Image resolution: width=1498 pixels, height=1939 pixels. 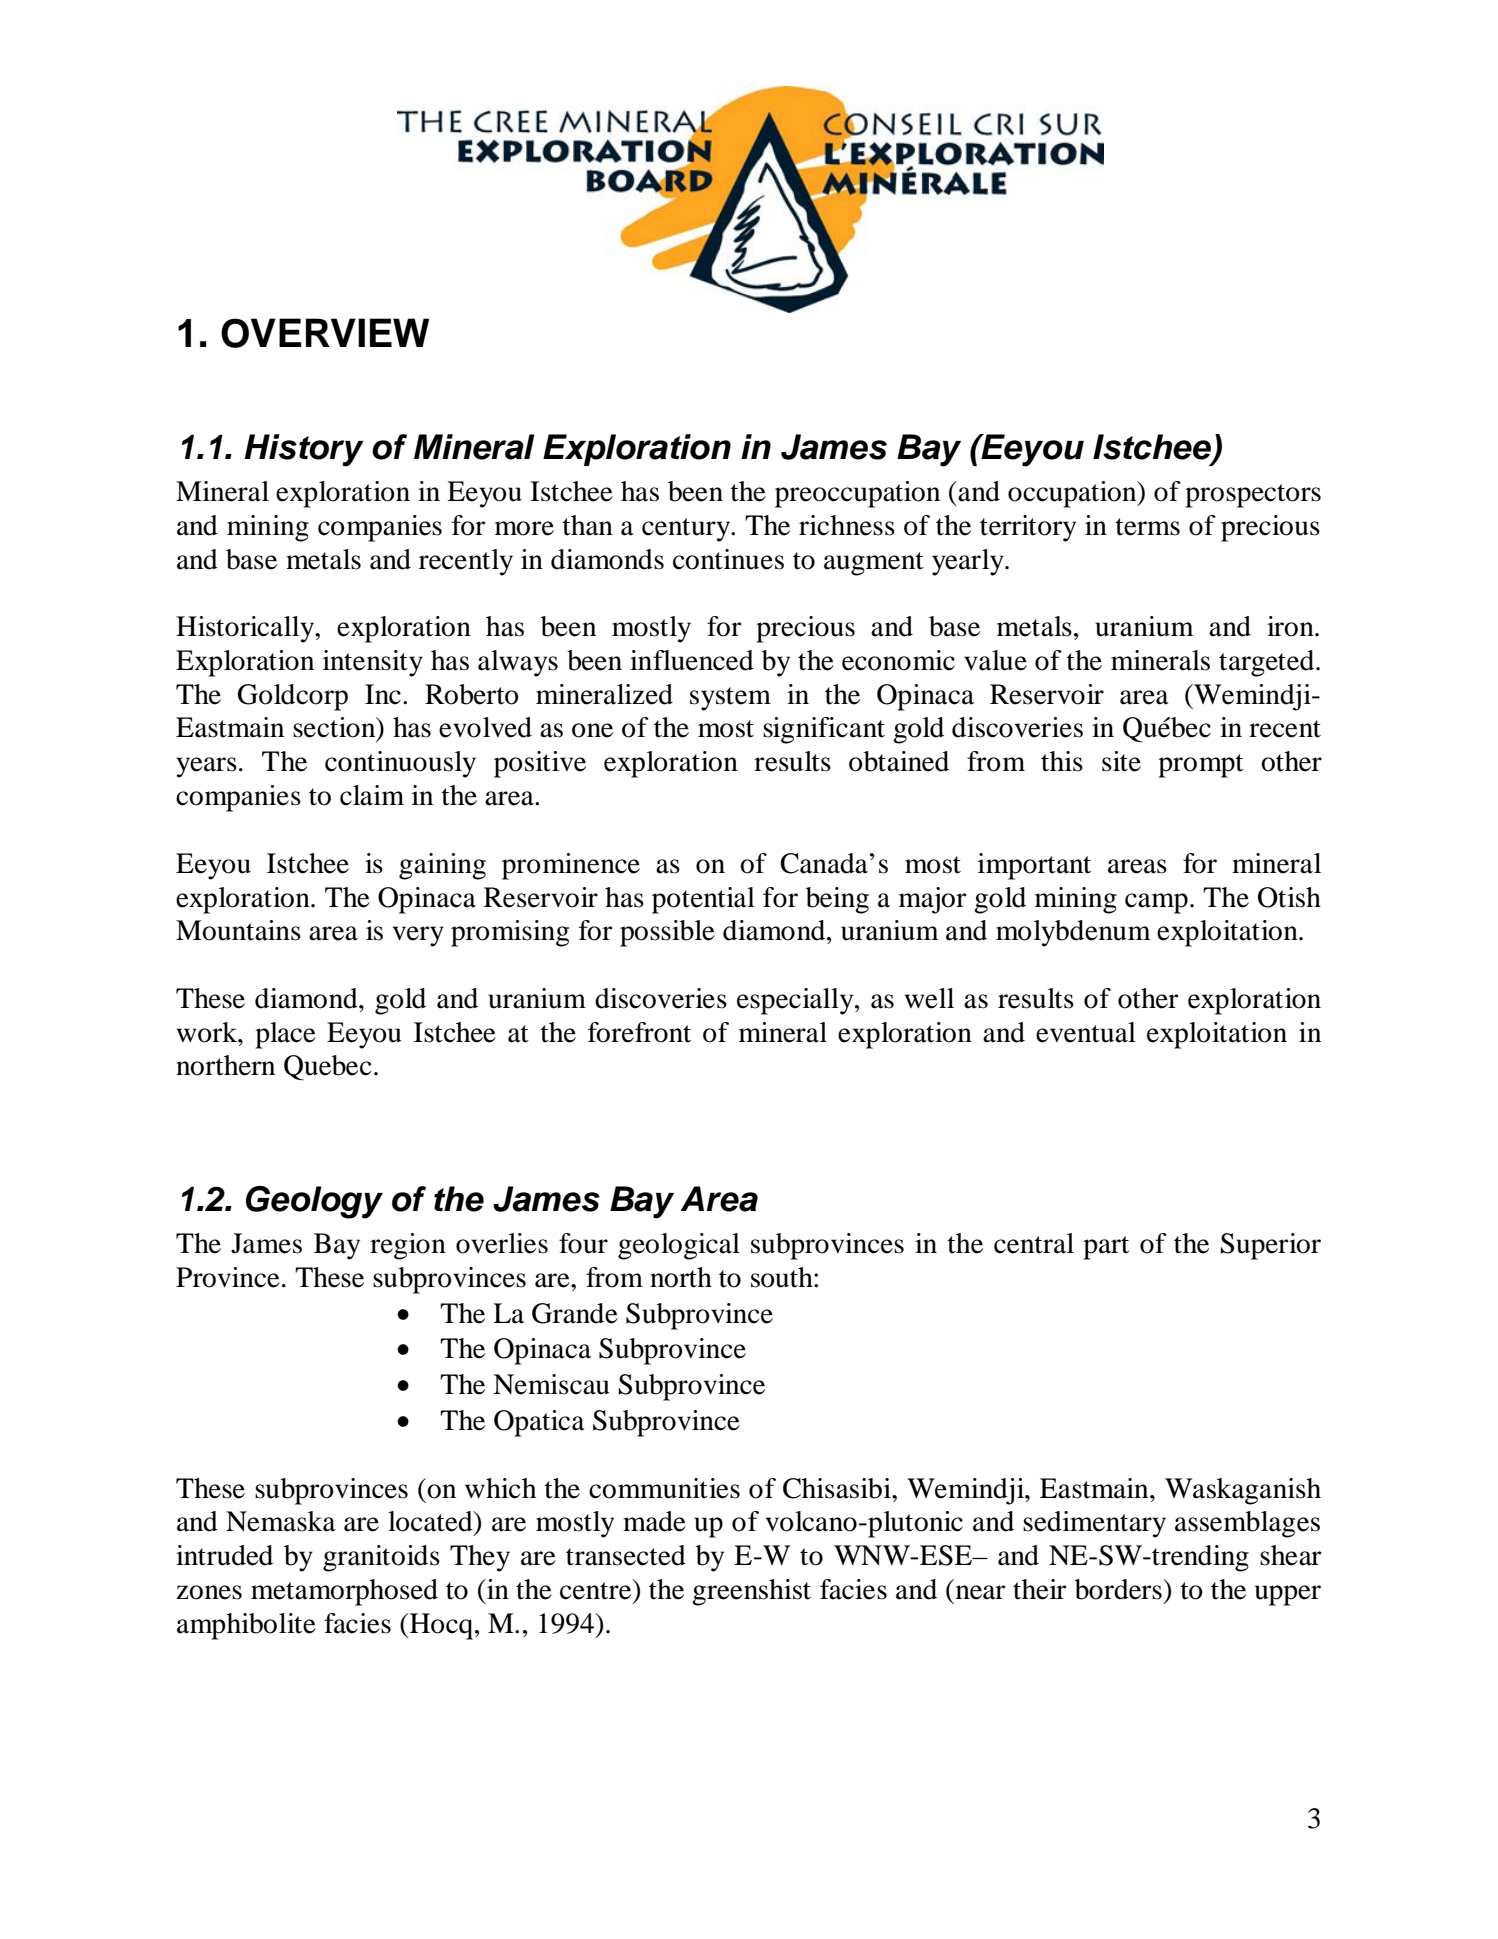 What do you see at coordinates (373, 663) in the screenshot?
I see `intensity` at bounding box center [373, 663].
